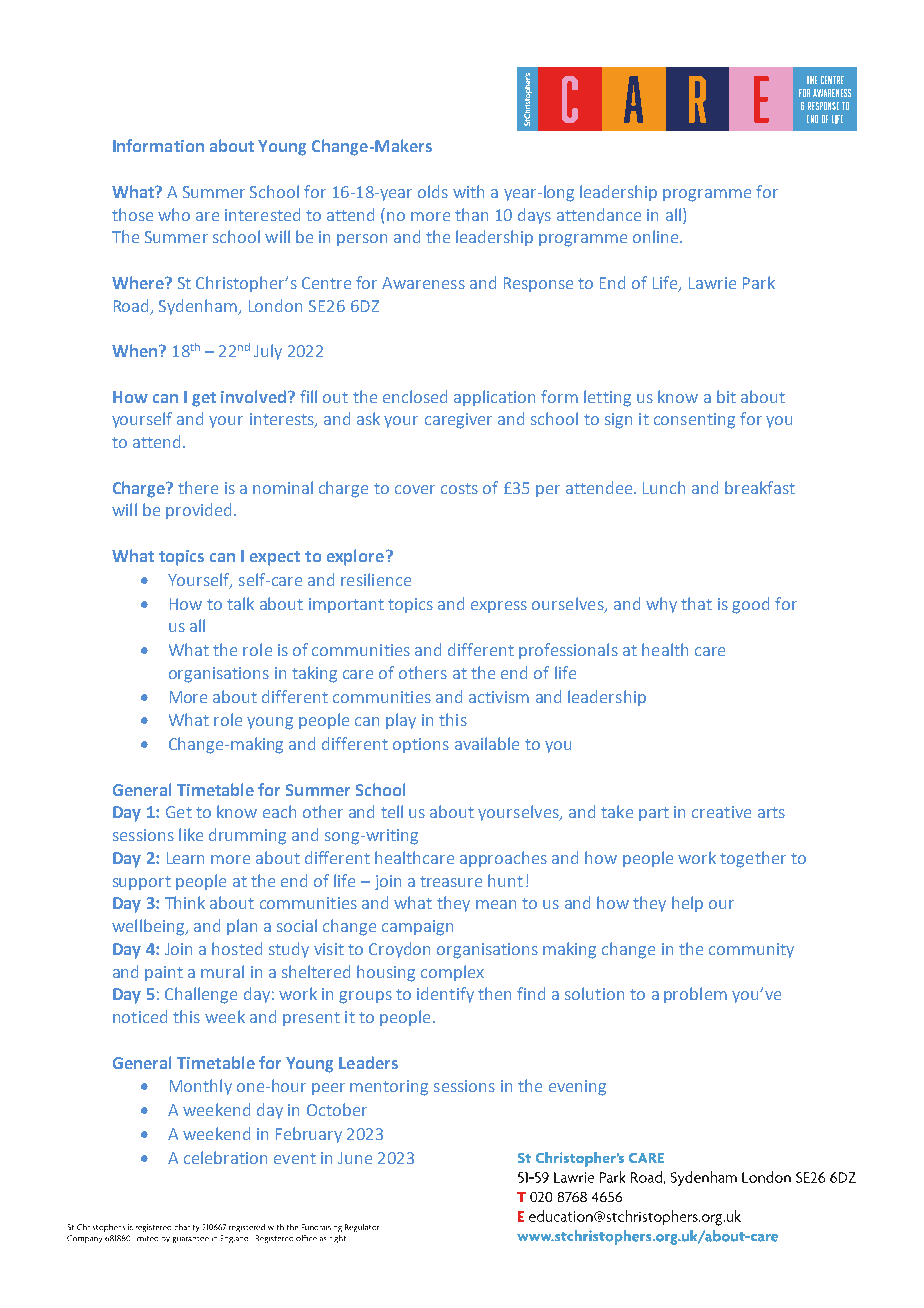 This screenshot has width=924, height=1308. I want to click on than, so click(471, 214).
